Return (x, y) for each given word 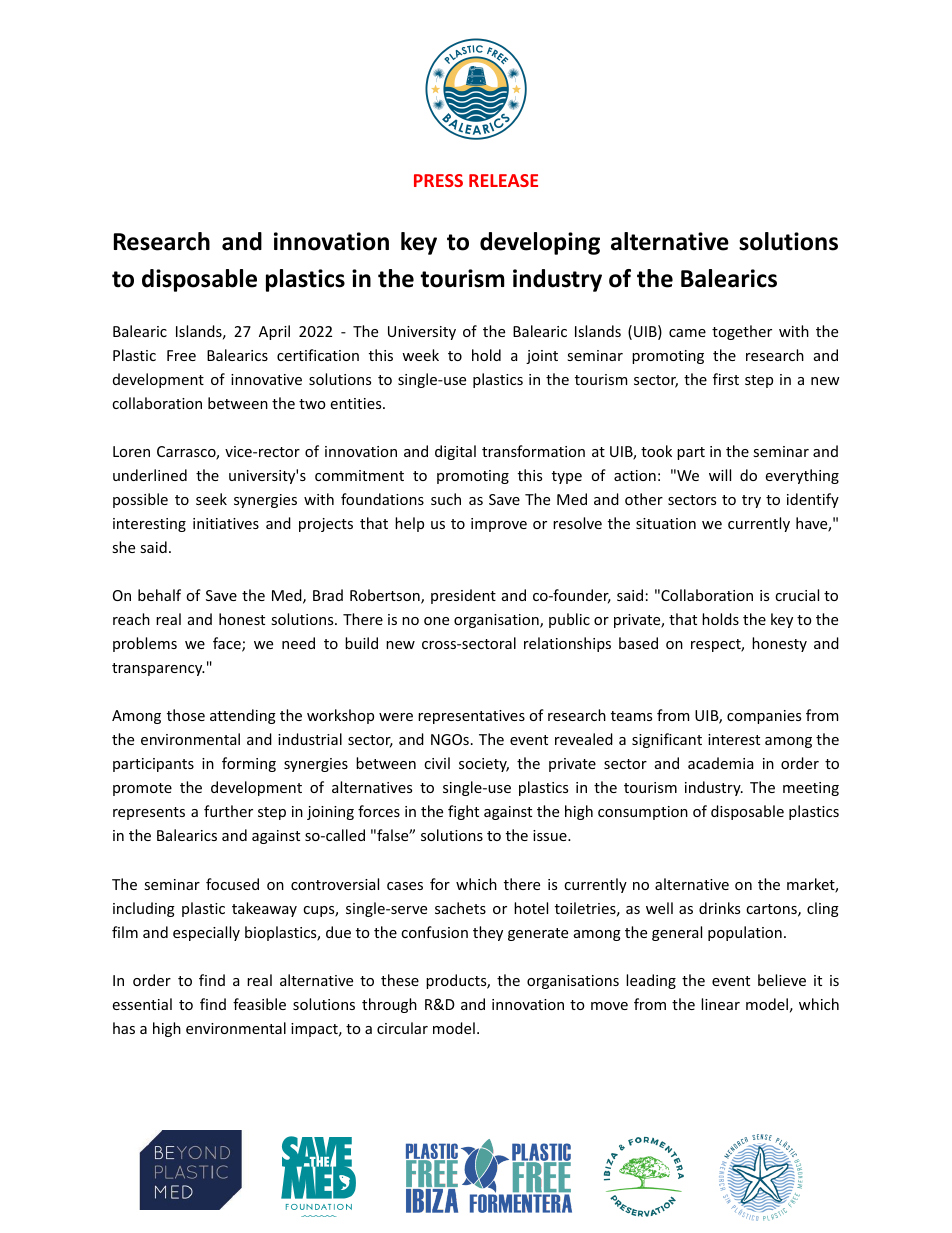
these (400, 980)
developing (540, 243)
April (274, 332)
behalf (159, 595)
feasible (259, 1004)
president (463, 596)
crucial (797, 595)
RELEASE (503, 180)
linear (720, 1004)
